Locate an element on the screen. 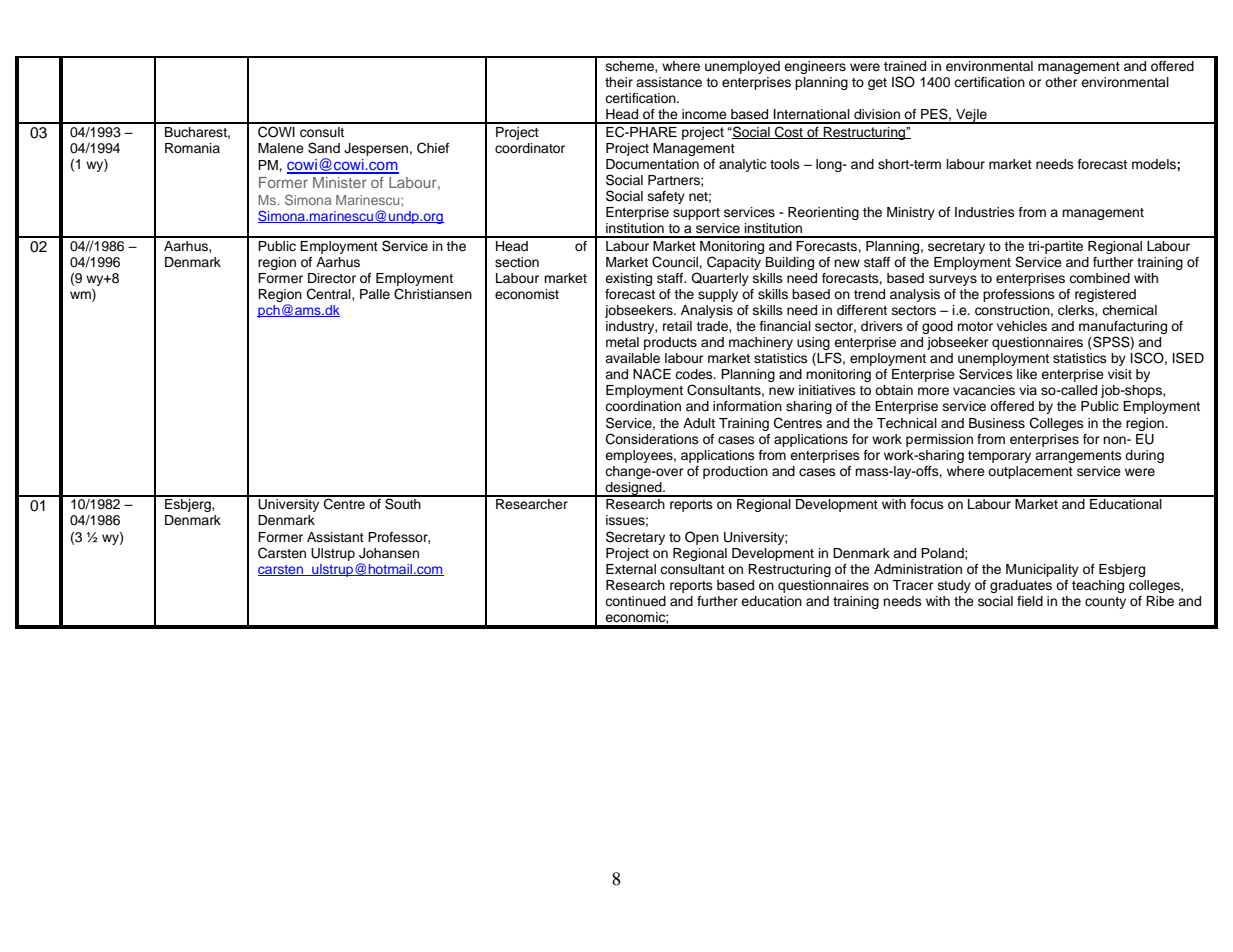 The width and height of the screenshot is (1233, 952). Assistant is located at coordinates (335, 537).
